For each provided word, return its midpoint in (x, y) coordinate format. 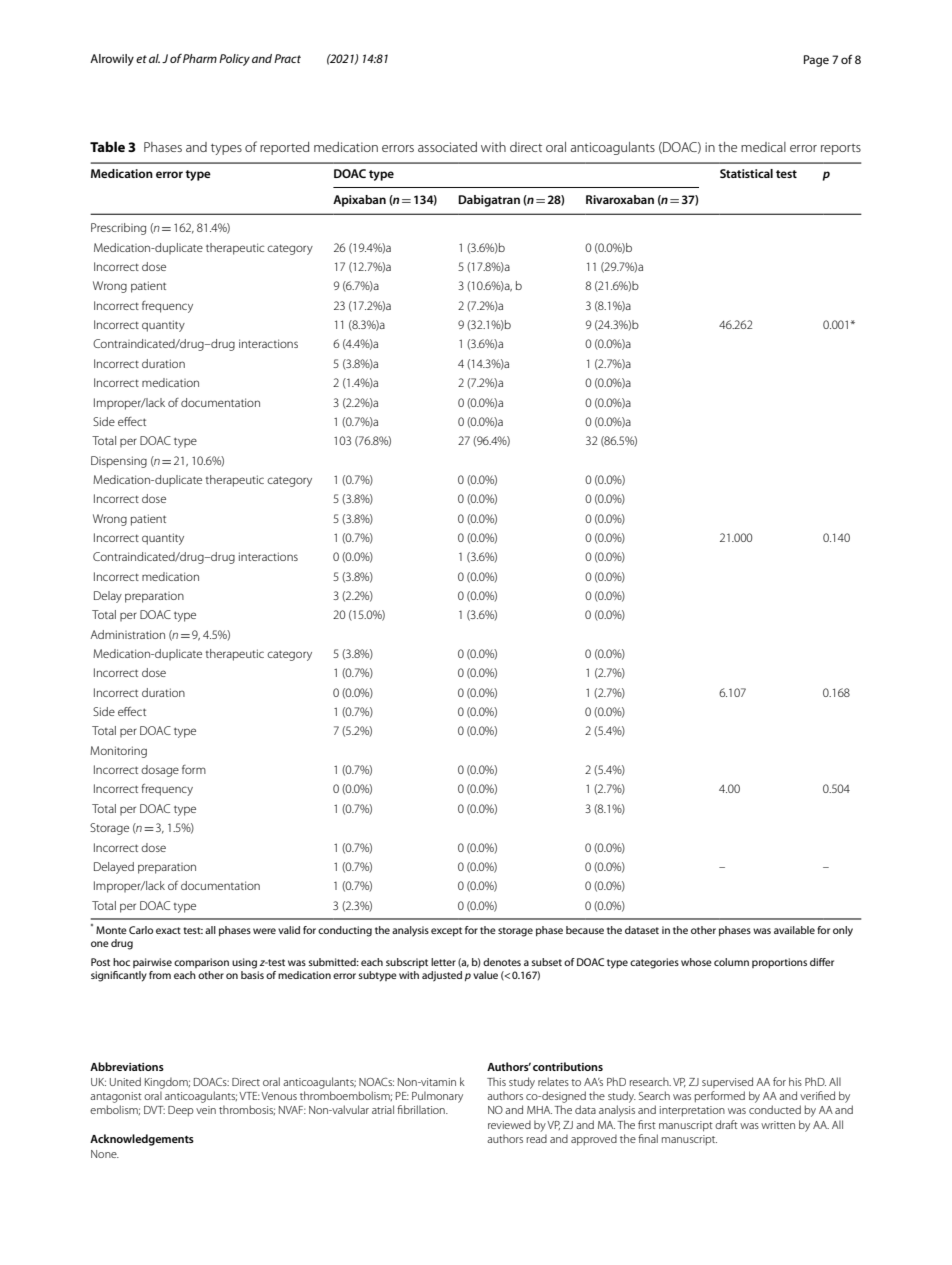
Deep (181, 1111)
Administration (127, 634)
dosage (160, 771)
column (731, 962)
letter (443, 962)
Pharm (200, 58)
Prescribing (118, 229)
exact (168, 930)
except (446, 931)
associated (447, 147)
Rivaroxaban (620, 199)
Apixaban (359, 201)
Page (816, 61)
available (794, 930)
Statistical (746, 173)
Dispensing (119, 462)
